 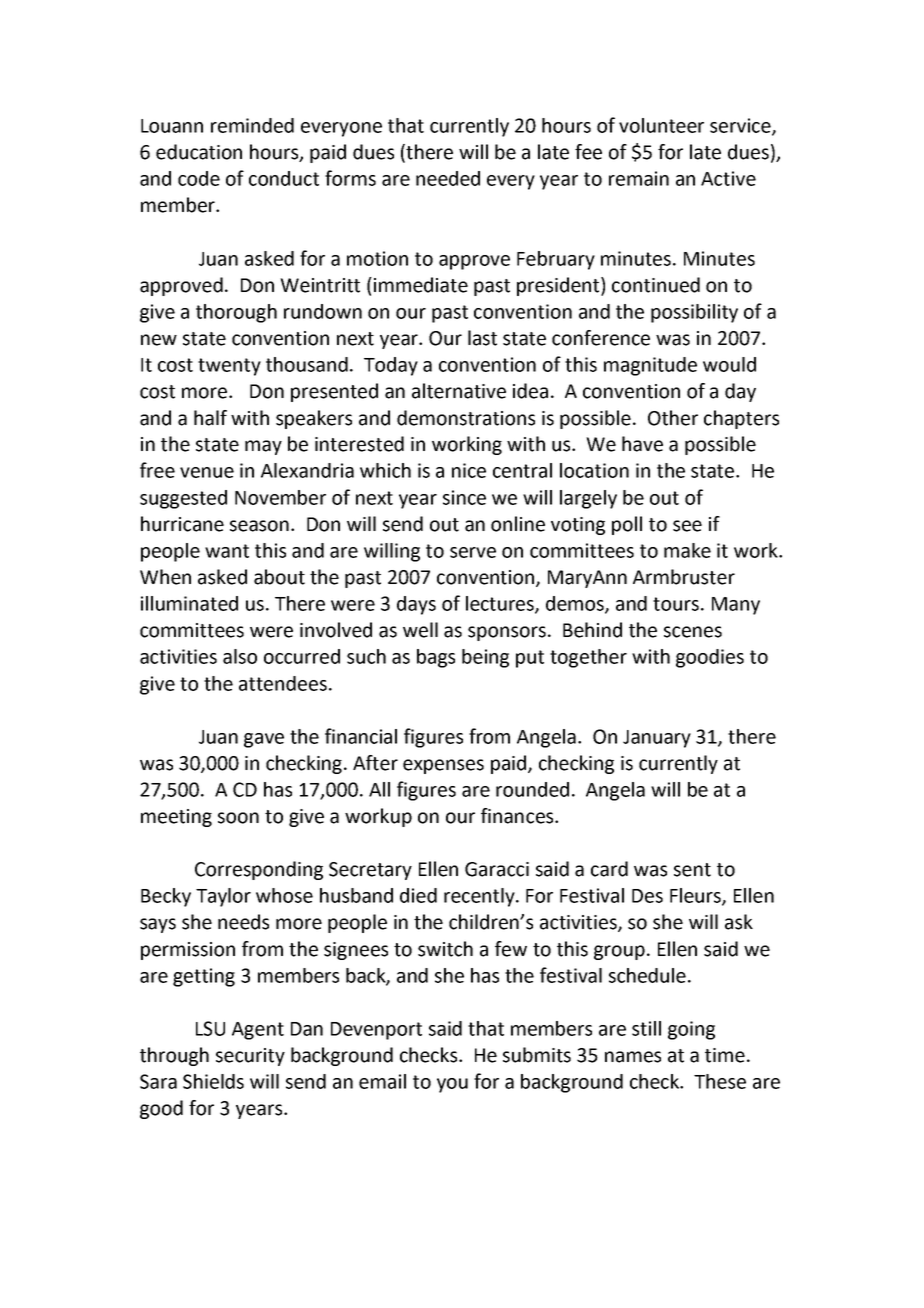 I want to click on education, so click(x=199, y=152).
